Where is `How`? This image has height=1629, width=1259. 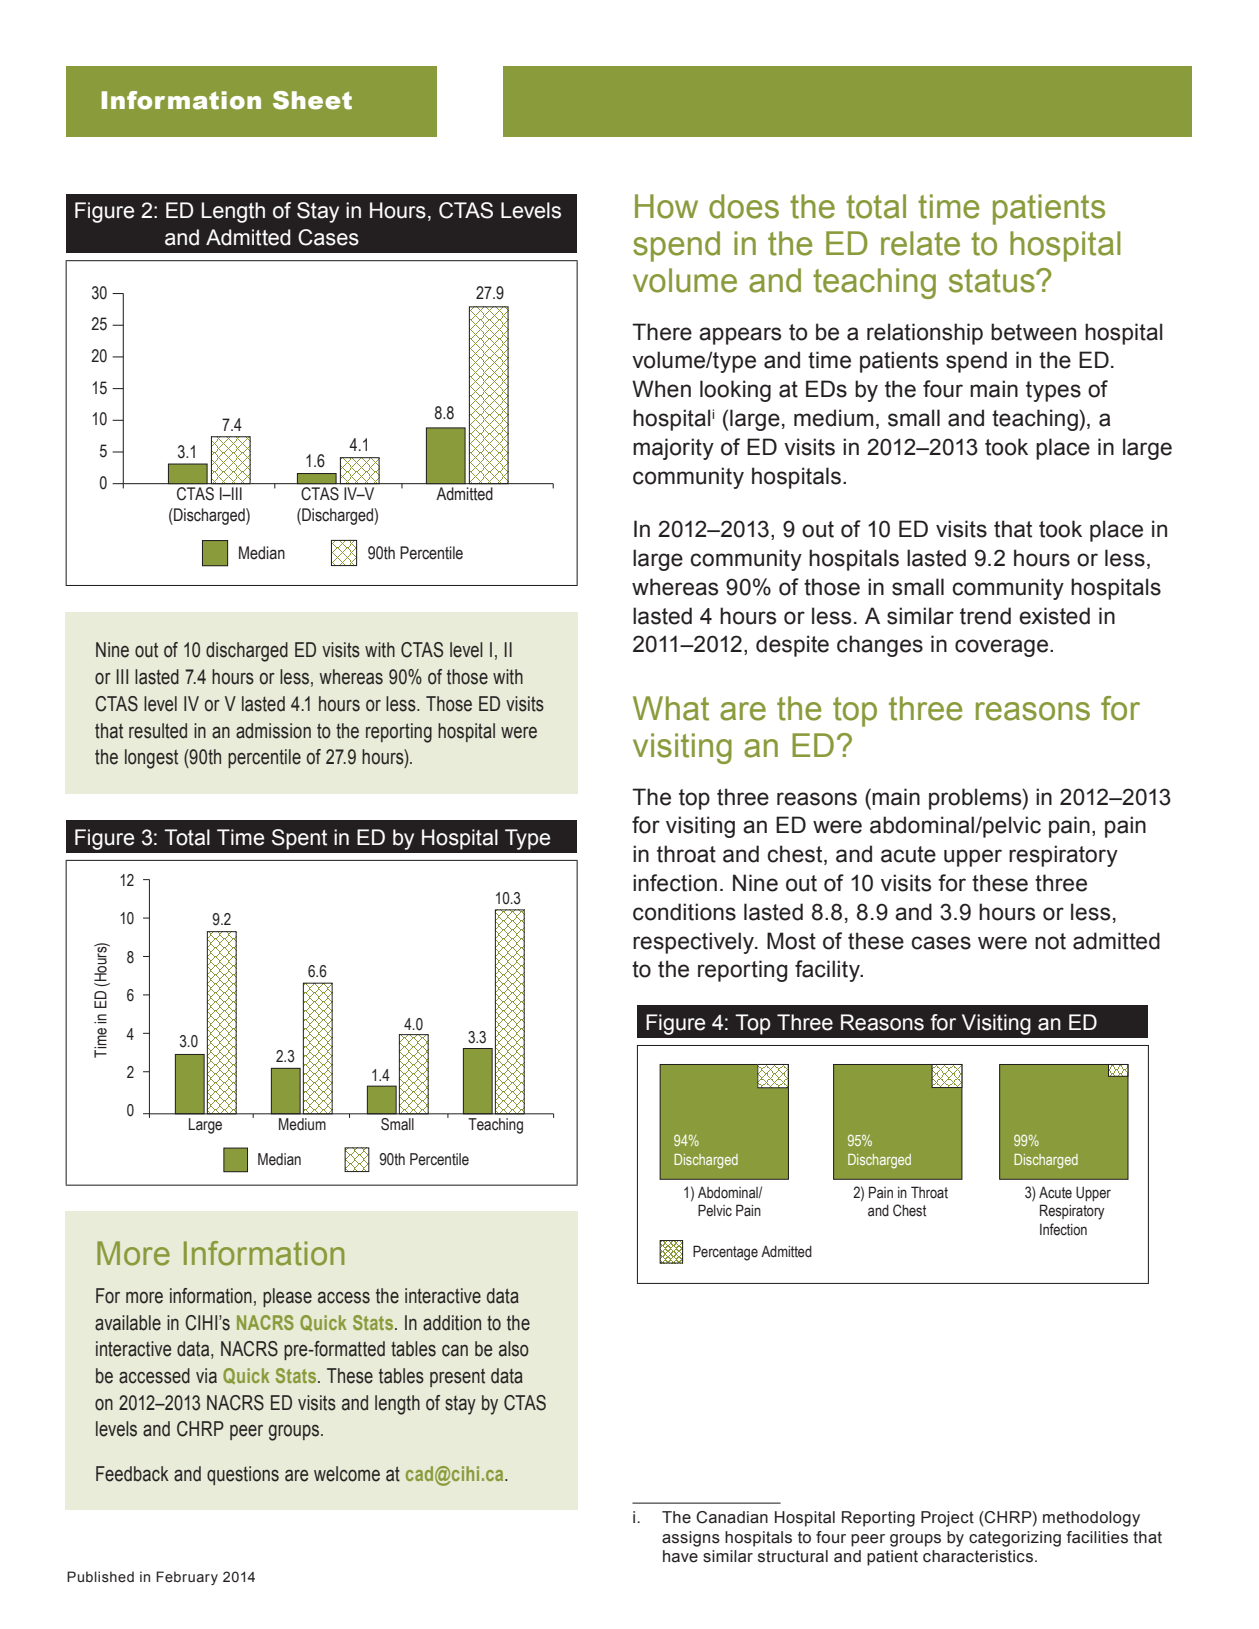
How is located at coordinates (666, 206).
